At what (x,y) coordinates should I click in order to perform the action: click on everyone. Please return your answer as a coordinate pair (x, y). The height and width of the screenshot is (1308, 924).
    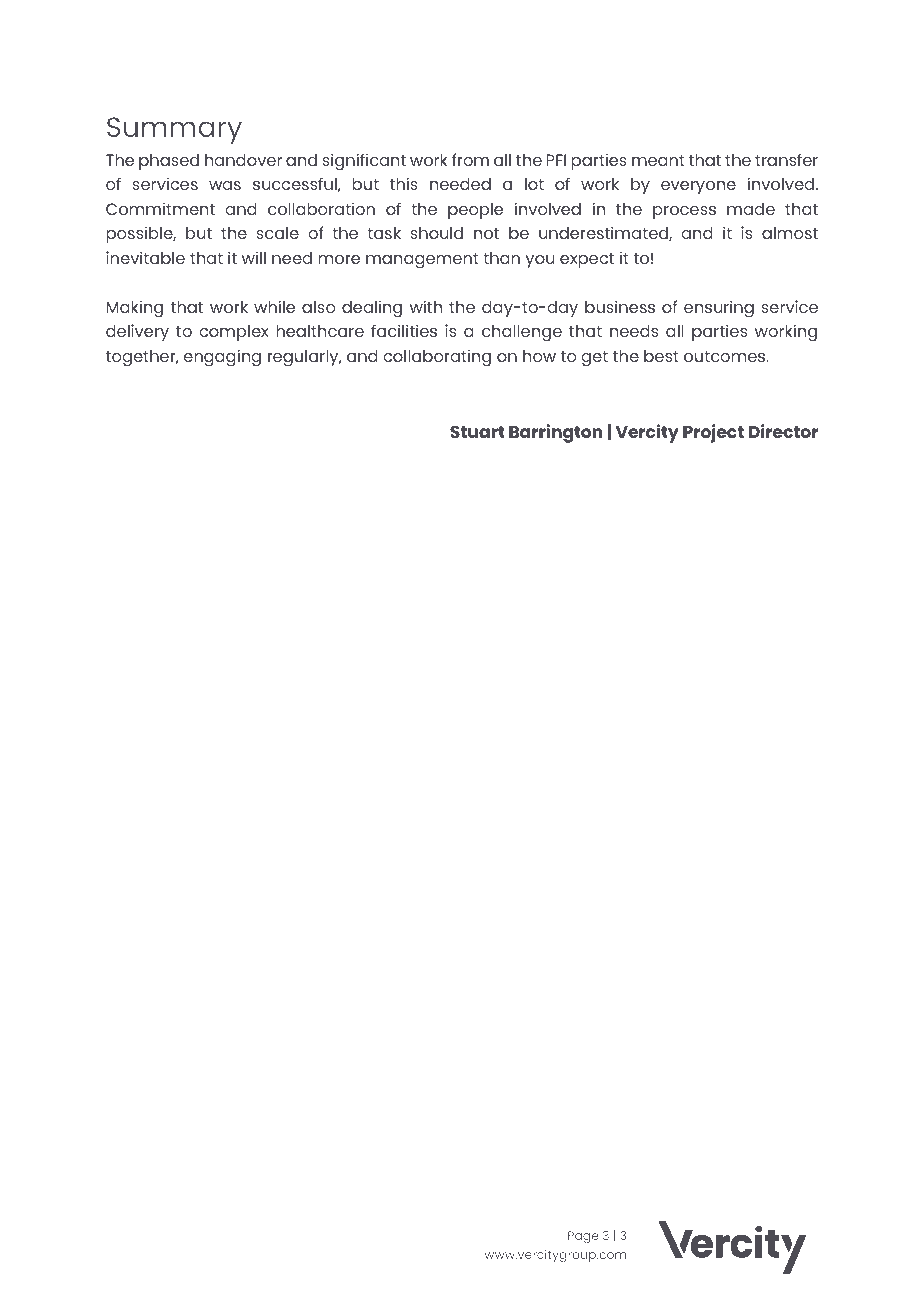
    Looking at the image, I should click on (698, 187).
